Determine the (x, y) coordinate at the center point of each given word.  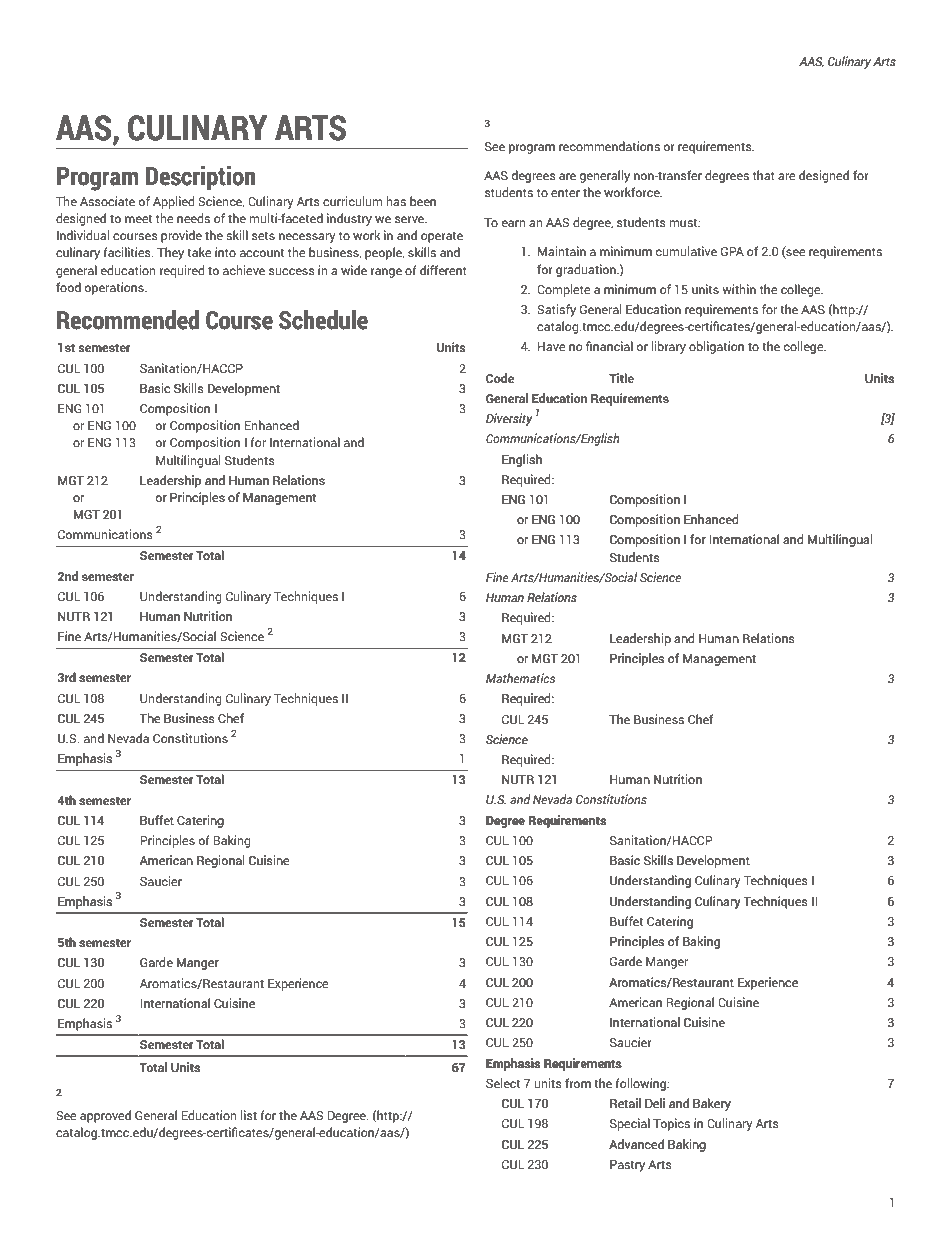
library (669, 347)
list (249, 1115)
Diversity (509, 419)
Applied (174, 202)
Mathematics (520, 678)
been (423, 201)
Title (621, 378)
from (578, 1083)
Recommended (128, 320)
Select (503, 1083)
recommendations (609, 146)
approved (105, 1116)
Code (500, 378)
